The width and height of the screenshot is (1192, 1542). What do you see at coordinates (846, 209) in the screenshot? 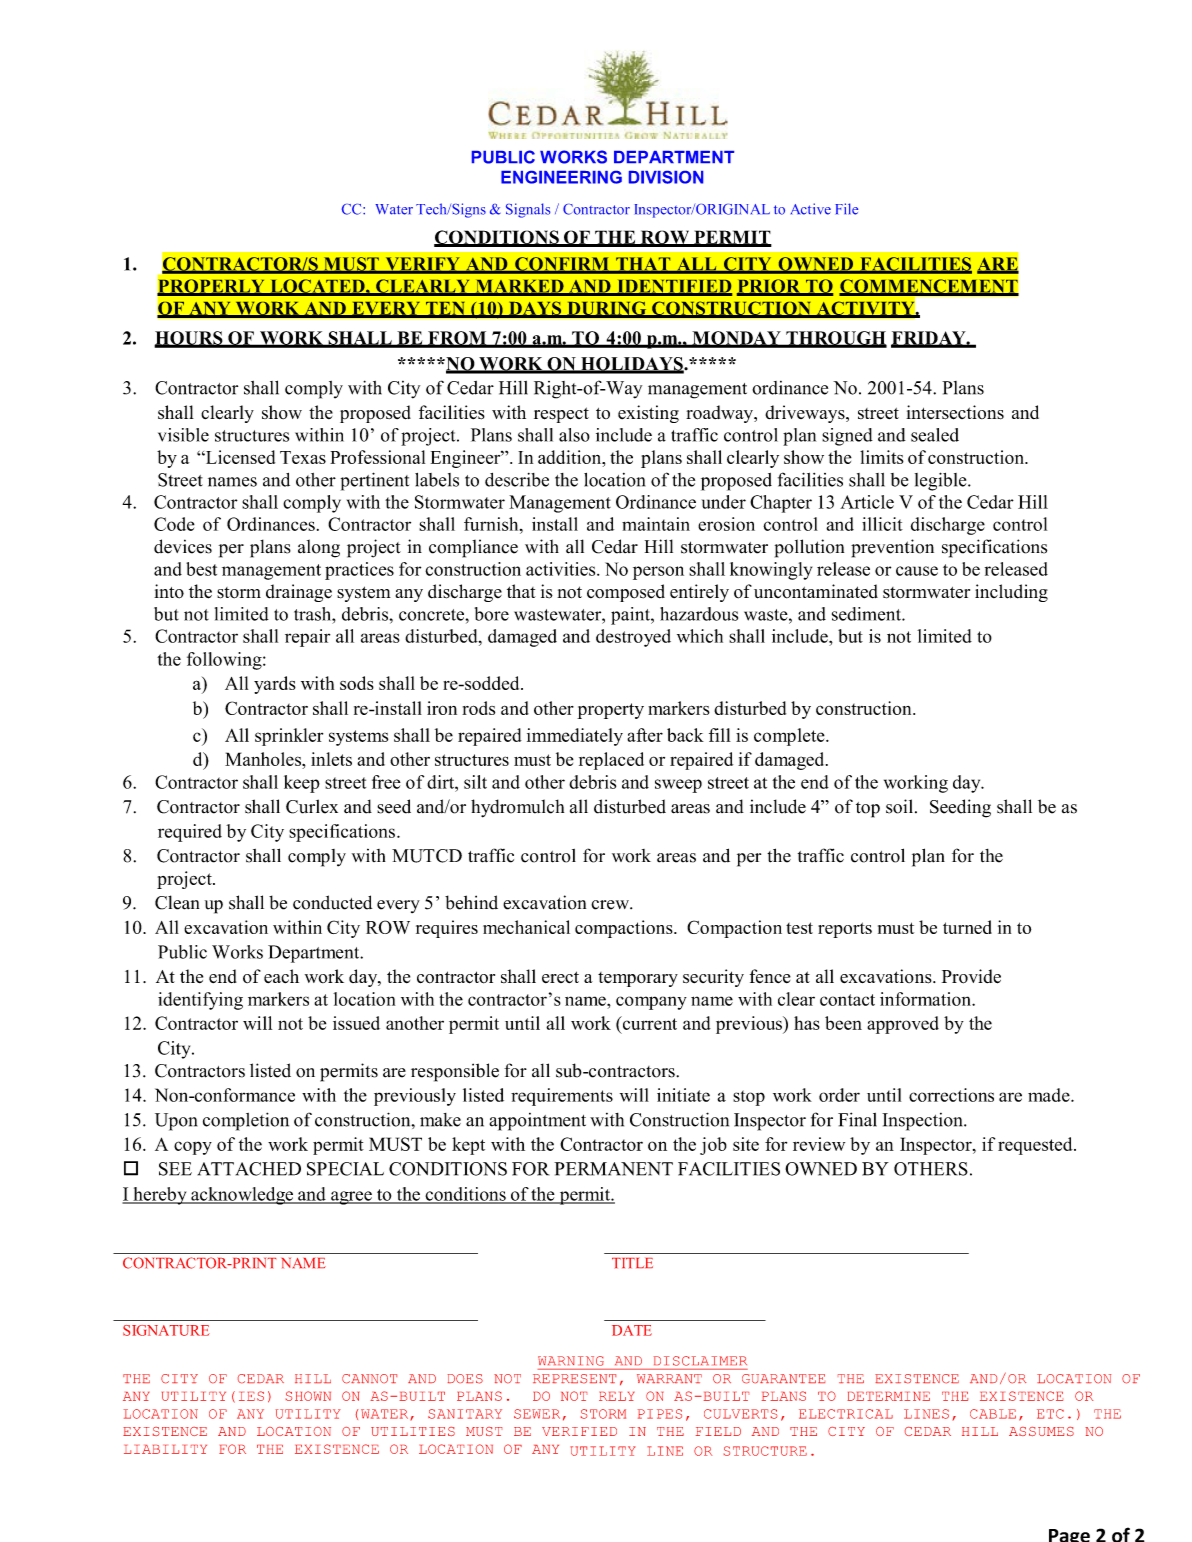
I see `File` at bounding box center [846, 209].
